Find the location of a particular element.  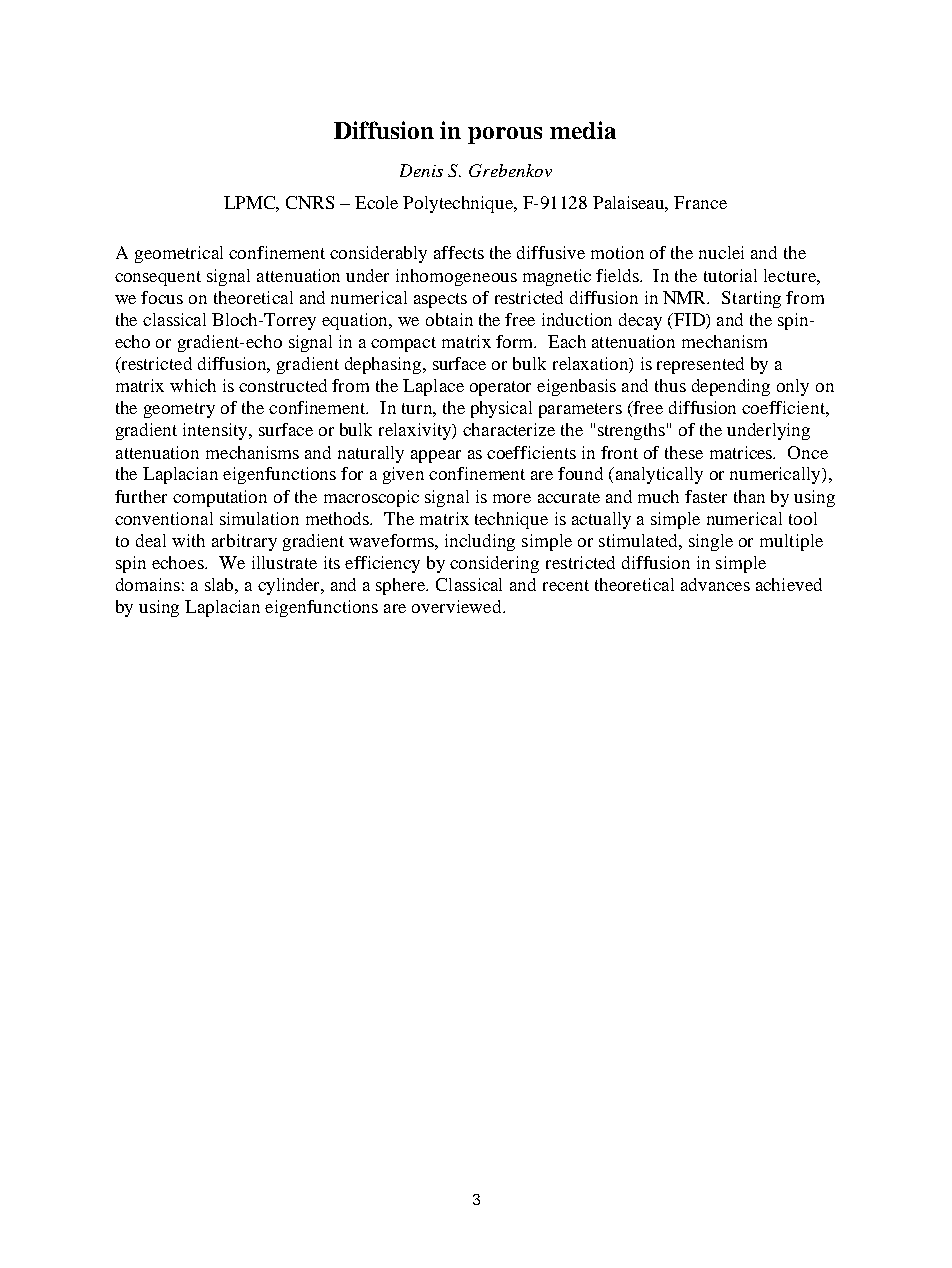

CNRS is located at coordinates (310, 202).
